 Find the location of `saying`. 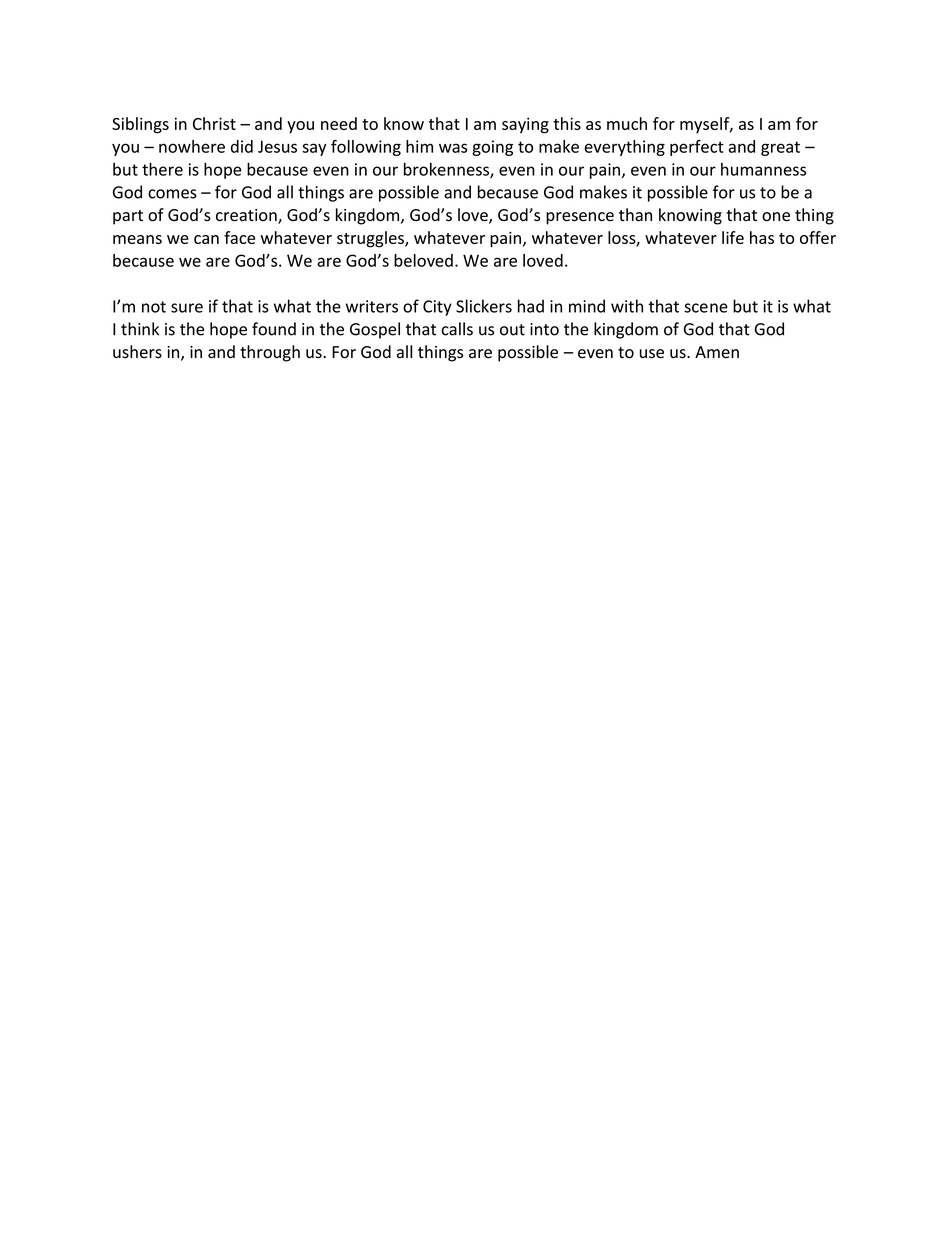

saying is located at coordinates (525, 125).
